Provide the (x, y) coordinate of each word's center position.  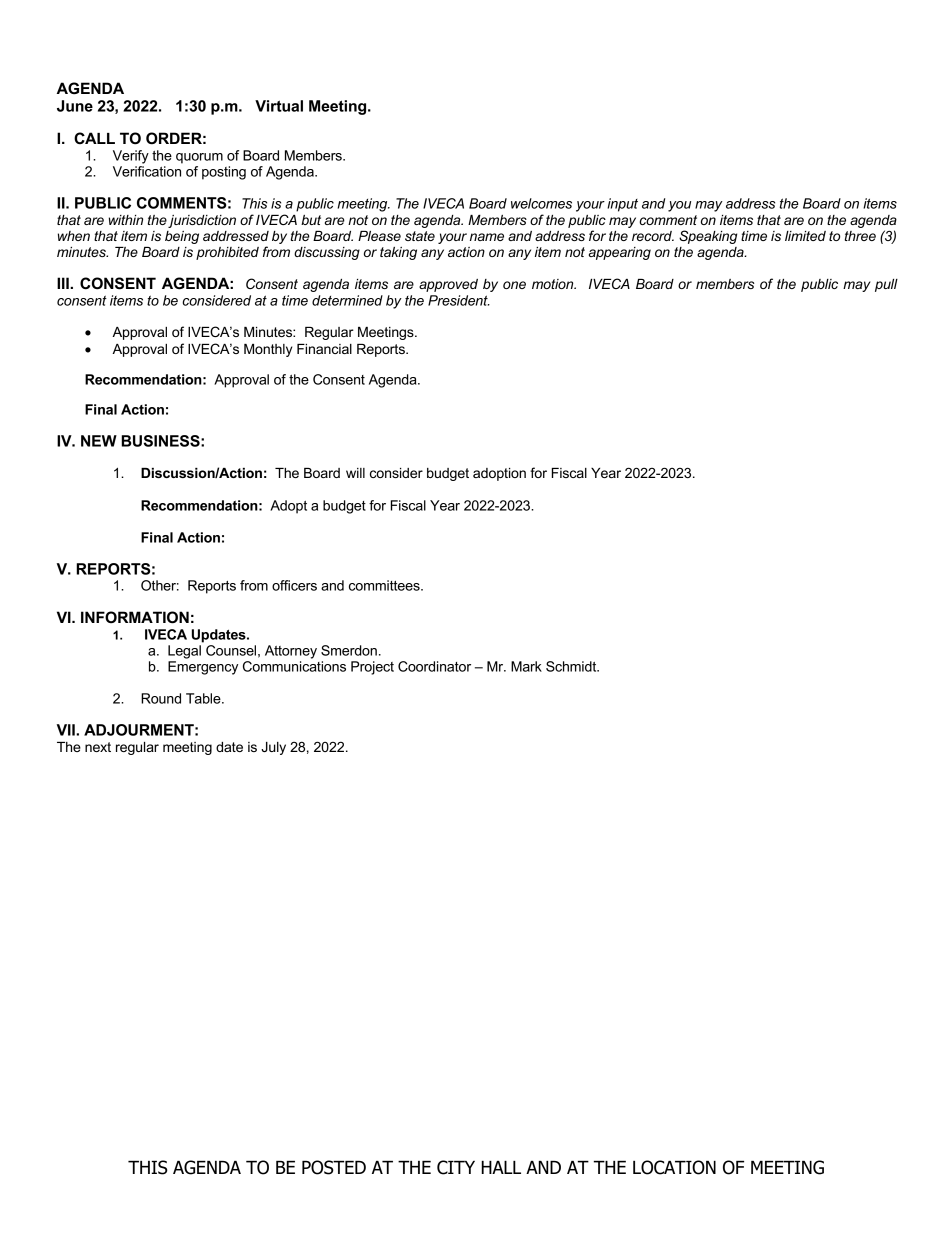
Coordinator (434, 666)
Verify (131, 157)
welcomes (541, 203)
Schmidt (572, 666)
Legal (184, 652)
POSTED (334, 1167)
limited (805, 236)
